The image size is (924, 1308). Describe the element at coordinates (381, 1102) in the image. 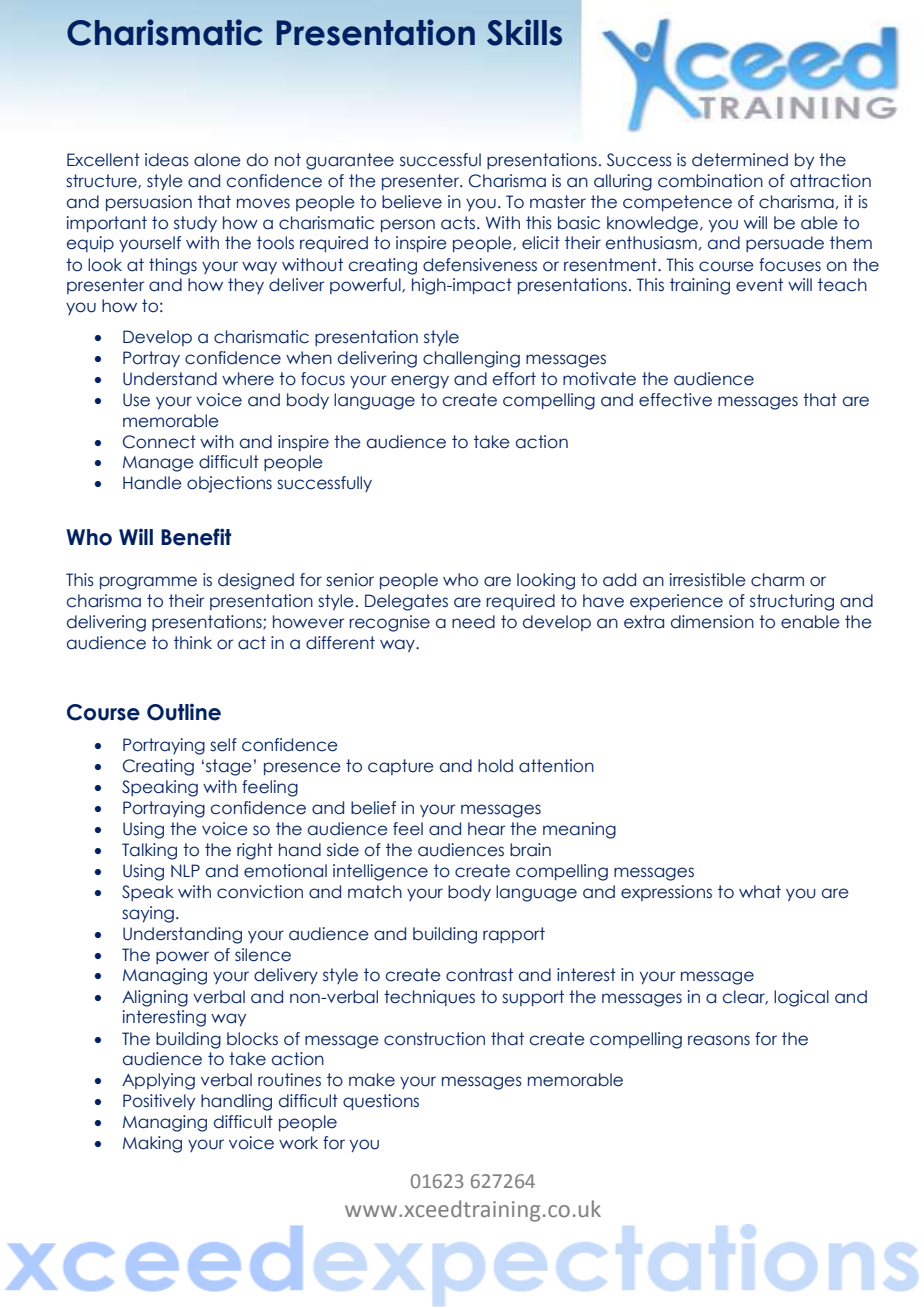

I see `questions` at that location.
